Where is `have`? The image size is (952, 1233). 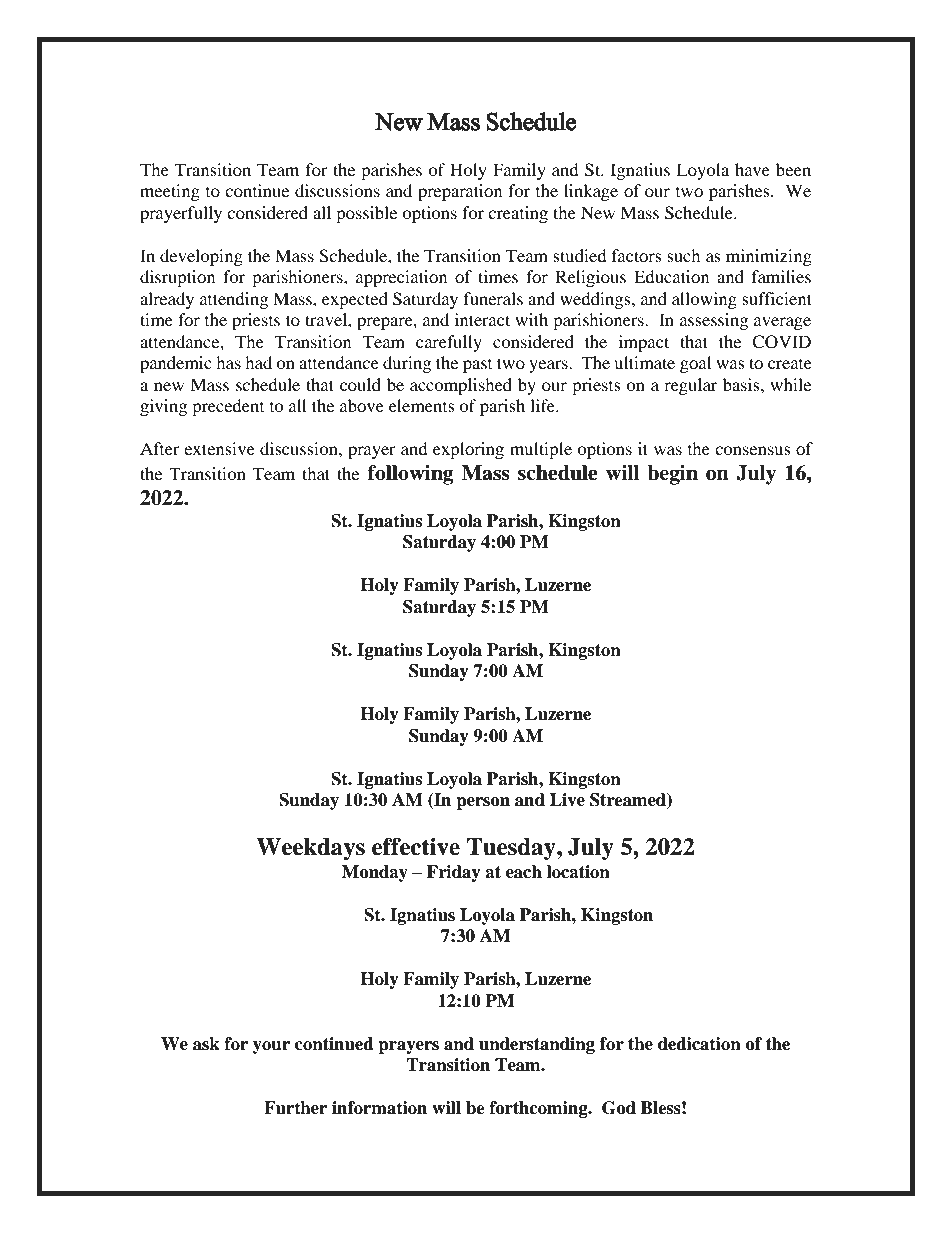 have is located at coordinates (752, 169).
